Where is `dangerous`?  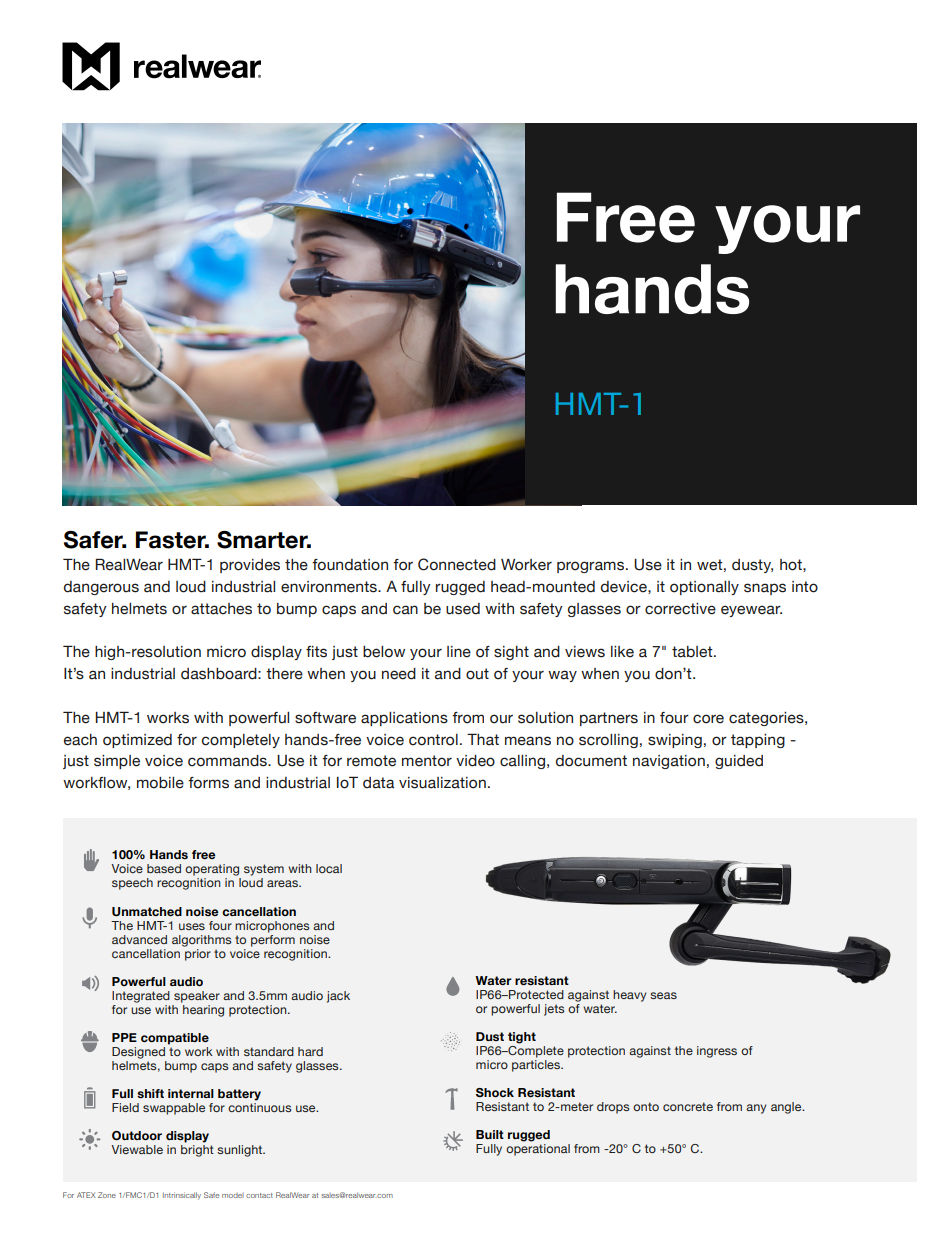 dangerous is located at coordinates (101, 588).
